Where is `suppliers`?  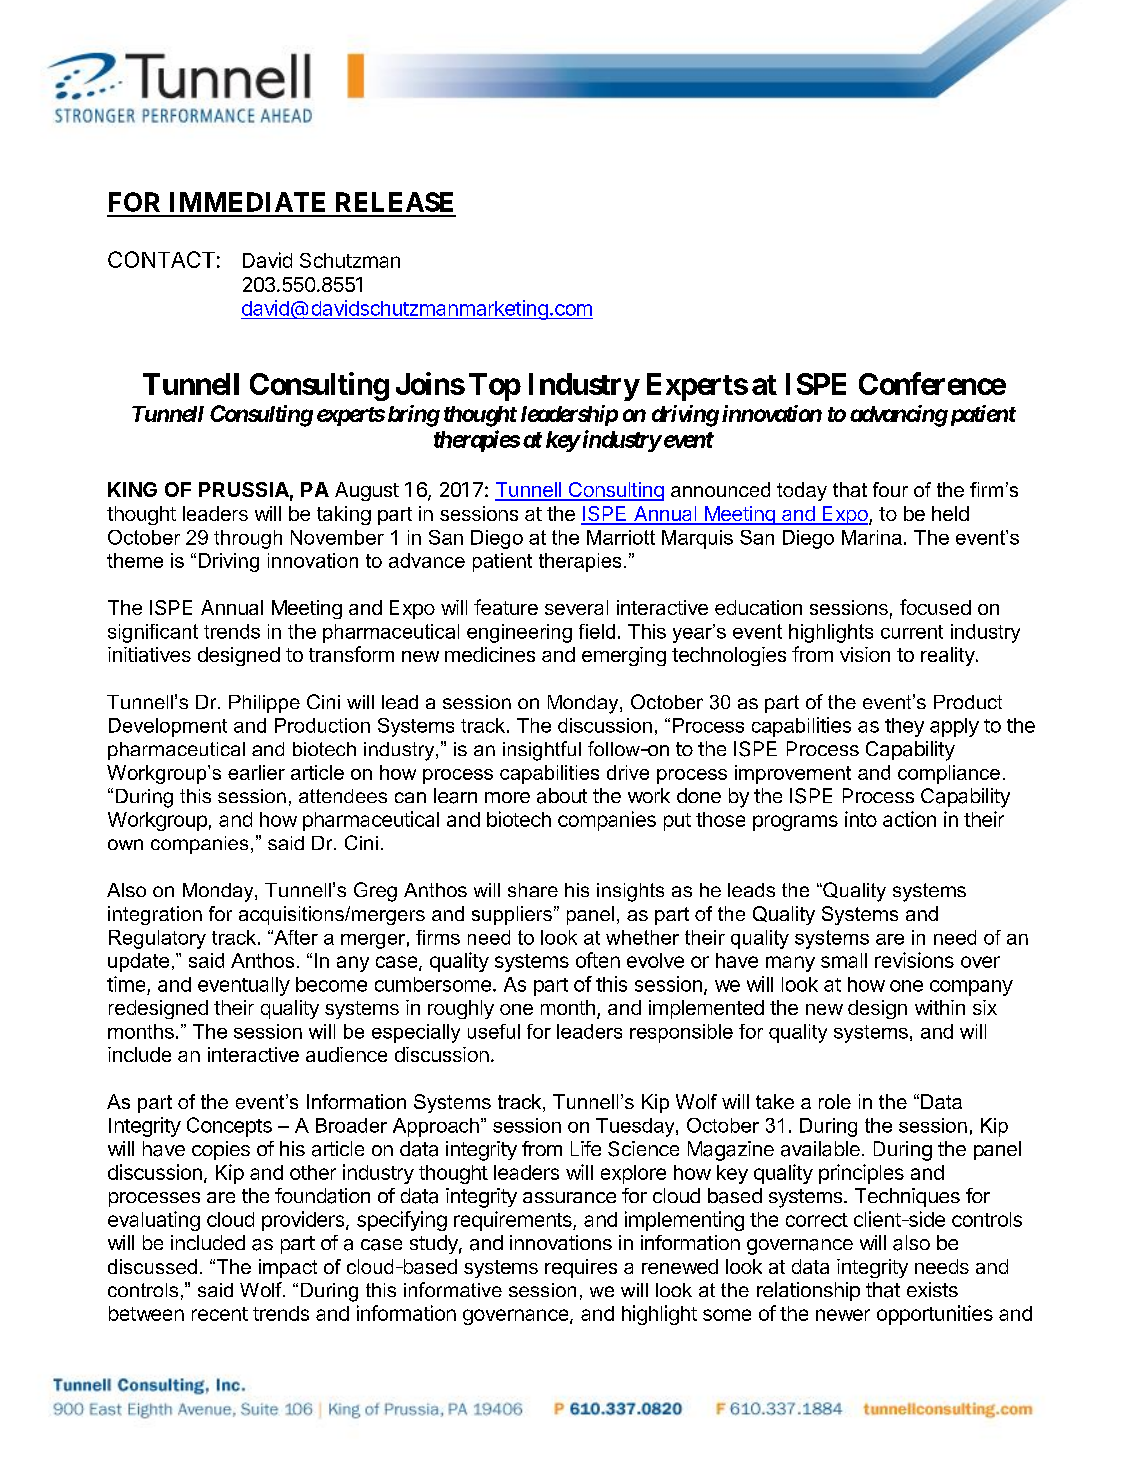
suppliers is located at coordinates (512, 915).
